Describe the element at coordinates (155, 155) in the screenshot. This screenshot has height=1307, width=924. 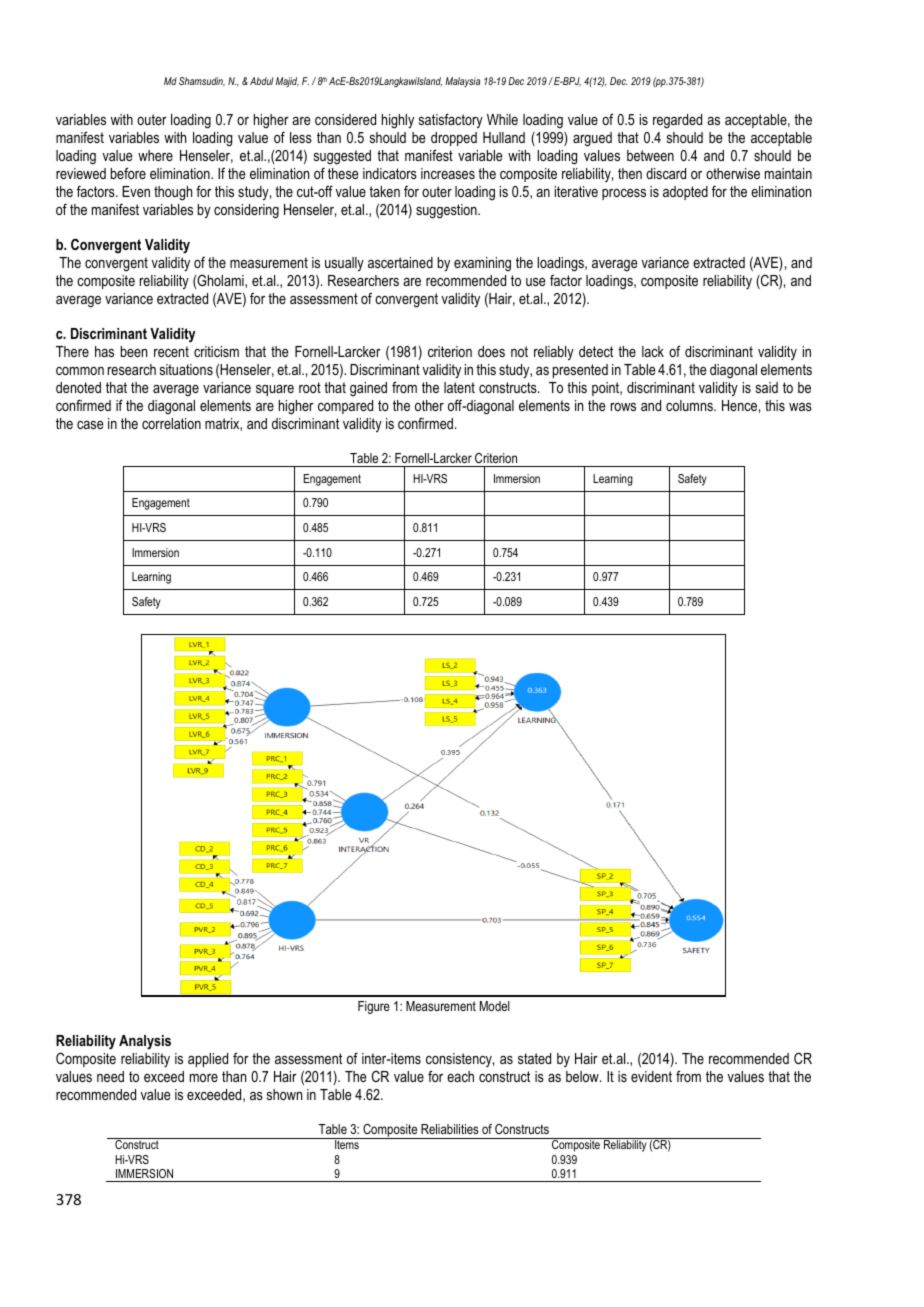
I see `where` at that location.
